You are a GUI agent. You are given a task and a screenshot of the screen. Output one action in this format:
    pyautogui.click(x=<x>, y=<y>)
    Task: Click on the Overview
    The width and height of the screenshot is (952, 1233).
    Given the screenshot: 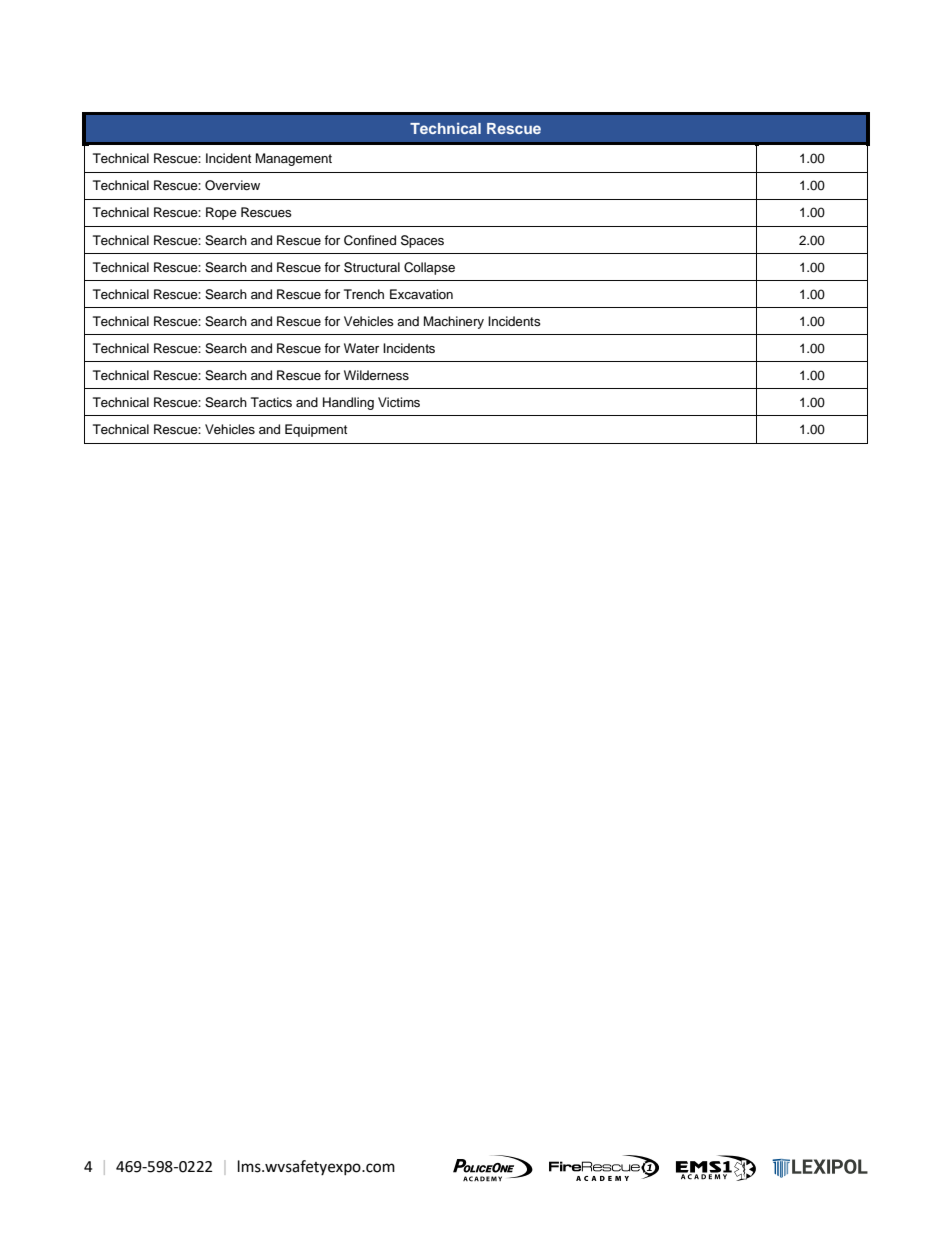 What is the action you would take?
    pyautogui.click(x=232, y=185)
